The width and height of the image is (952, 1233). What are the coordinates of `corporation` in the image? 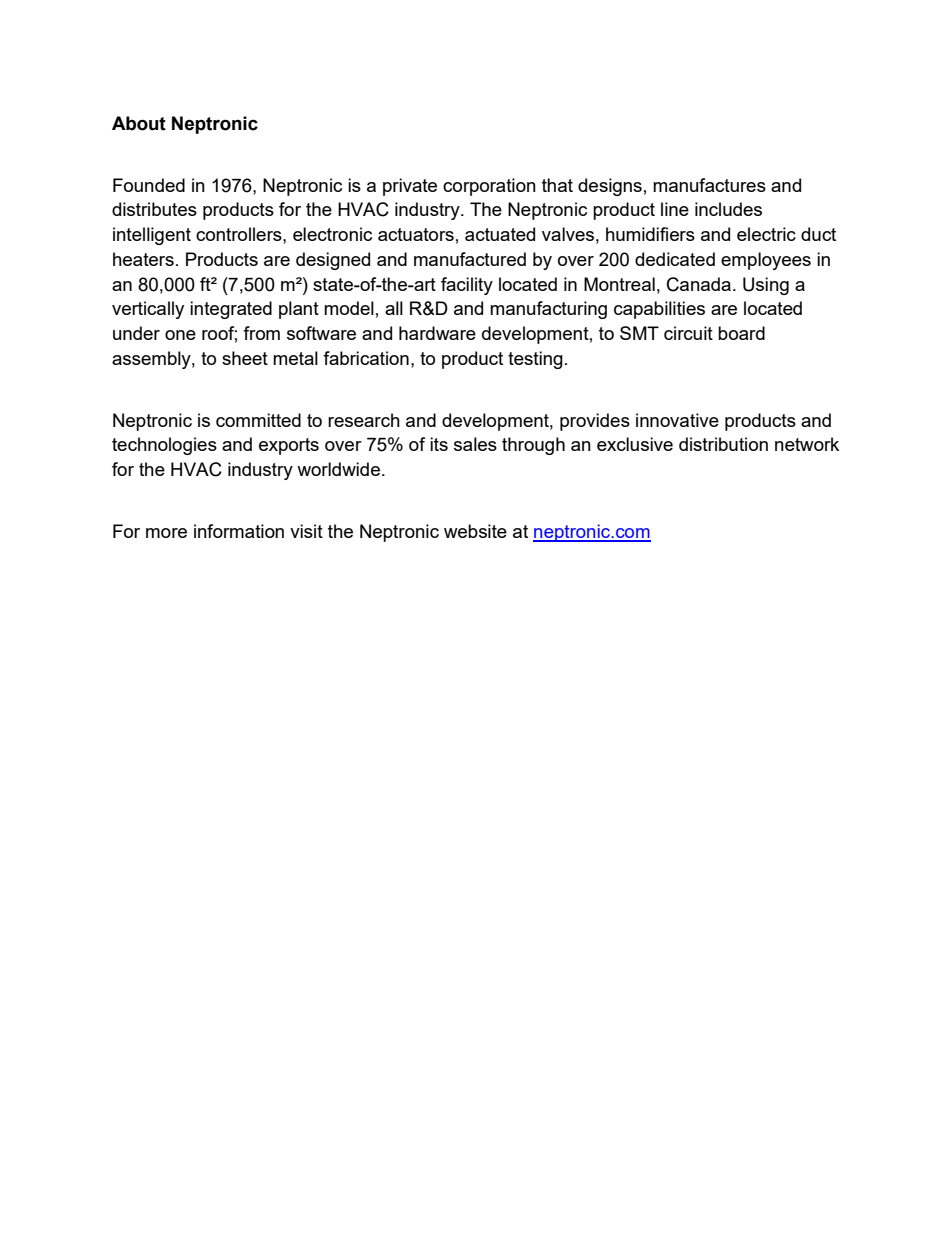 It's located at (489, 187).
